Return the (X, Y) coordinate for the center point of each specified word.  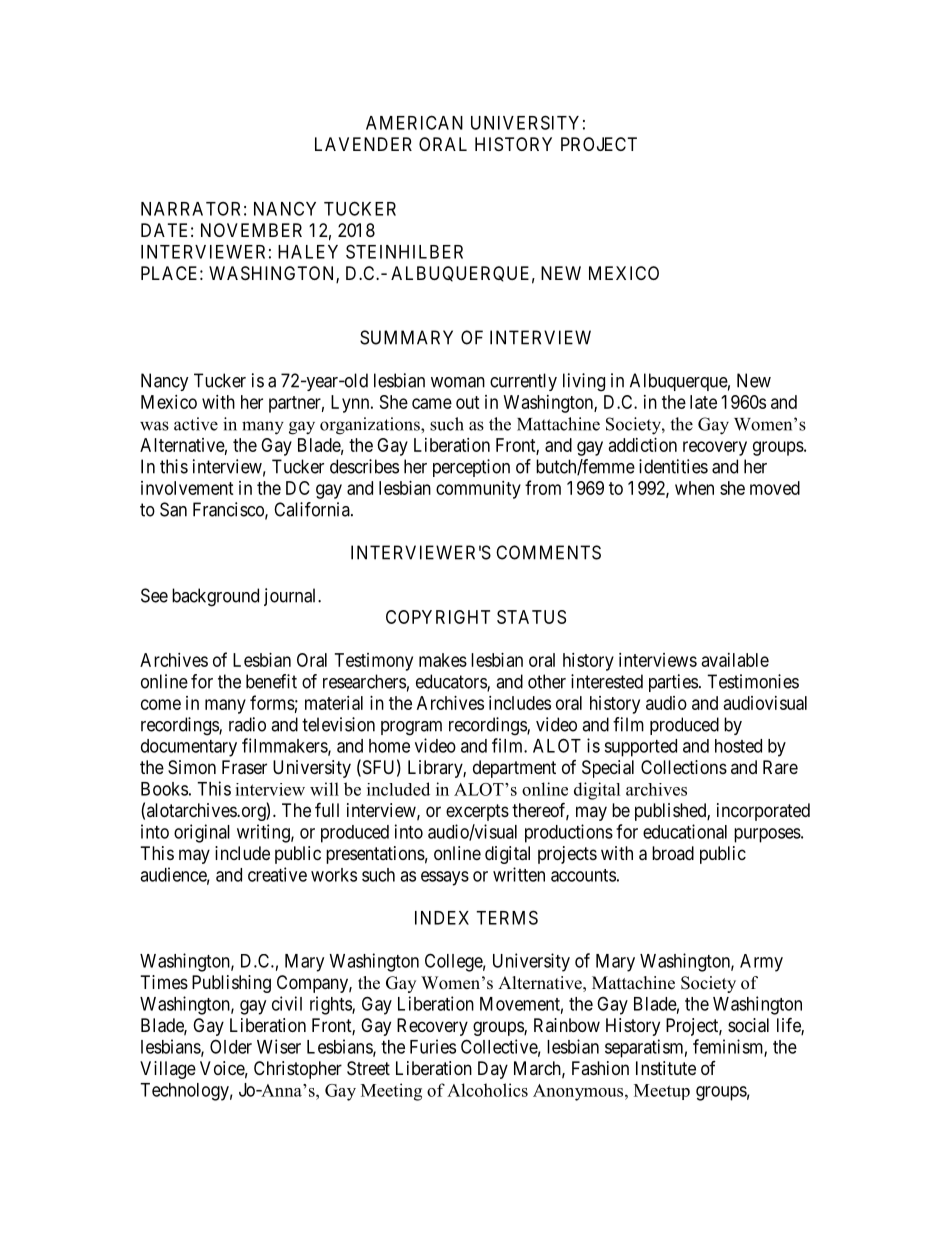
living (584, 382)
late (703, 402)
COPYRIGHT (438, 617)
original (202, 833)
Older (231, 1046)
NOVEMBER (251, 230)
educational (685, 831)
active (196, 424)
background (215, 597)
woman (458, 382)
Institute (666, 1068)
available (735, 660)
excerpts (477, 812)
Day (493, 1070)
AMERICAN (414, 122)
